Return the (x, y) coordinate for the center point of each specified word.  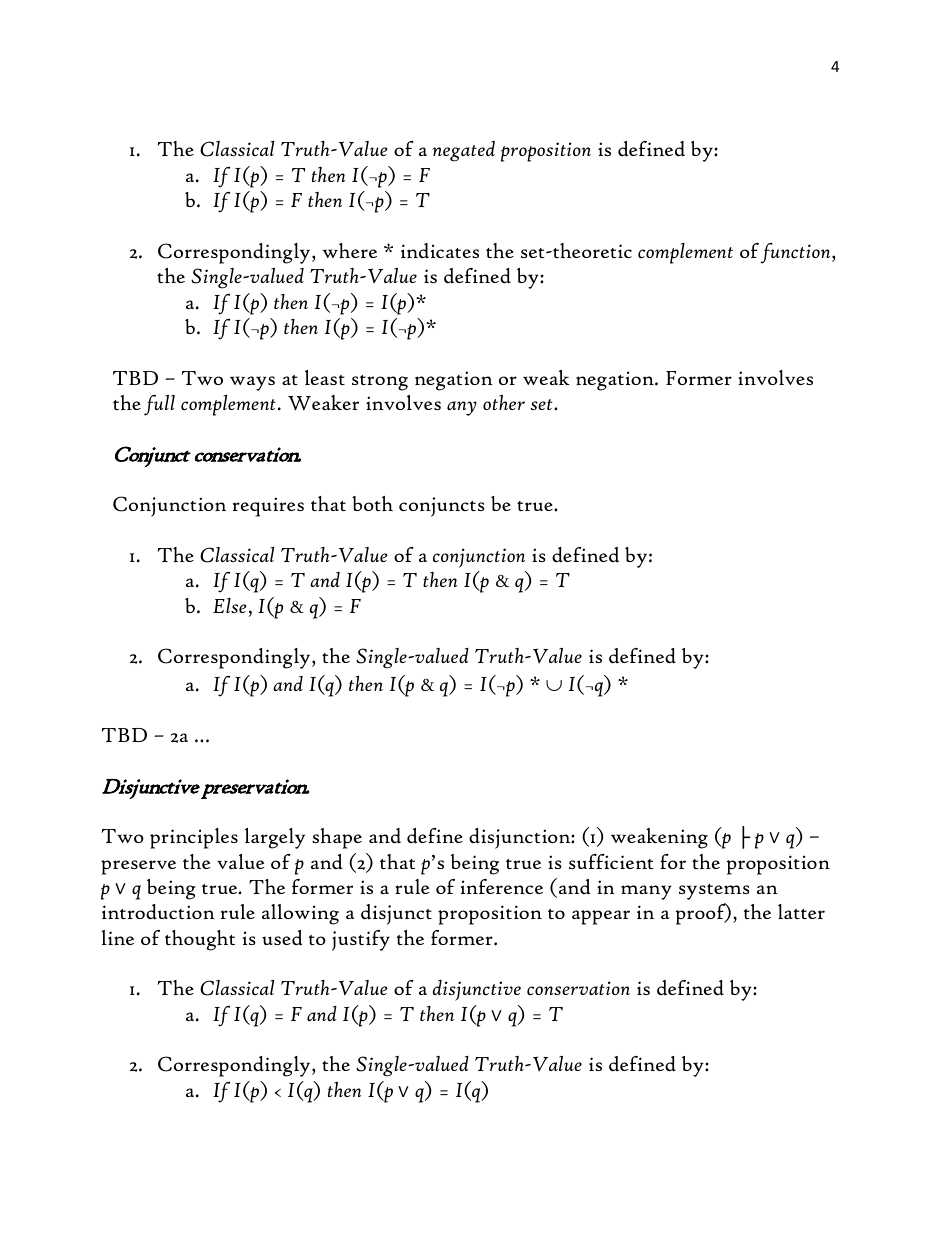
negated (463, 151)
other (504, 402)
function (797, 253)
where (350, 250)
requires (268, 507)
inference (502, 886)
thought (200, 940)
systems (714, 892)
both (372, 503)
